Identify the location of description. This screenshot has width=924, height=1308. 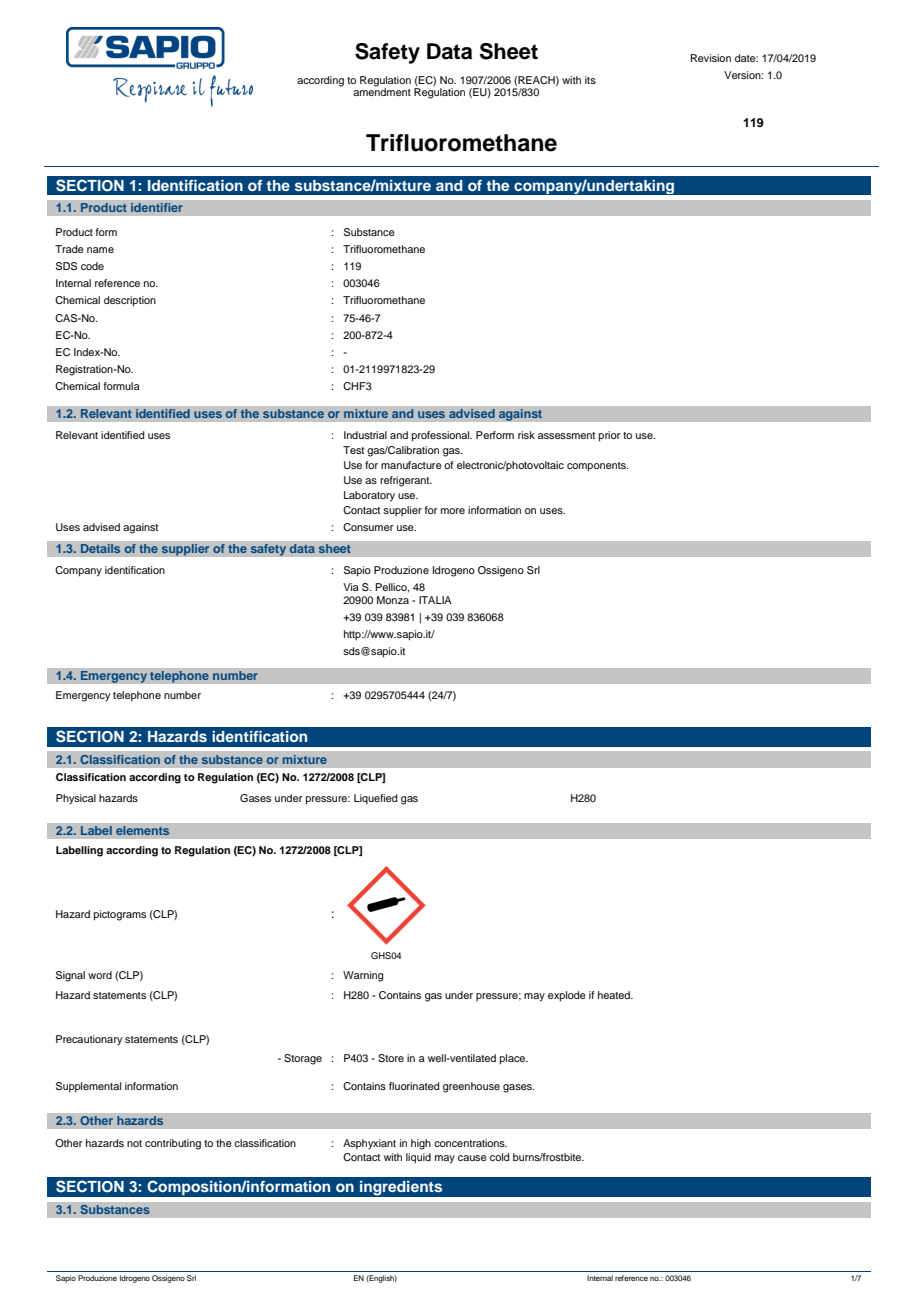
(130, 301).
